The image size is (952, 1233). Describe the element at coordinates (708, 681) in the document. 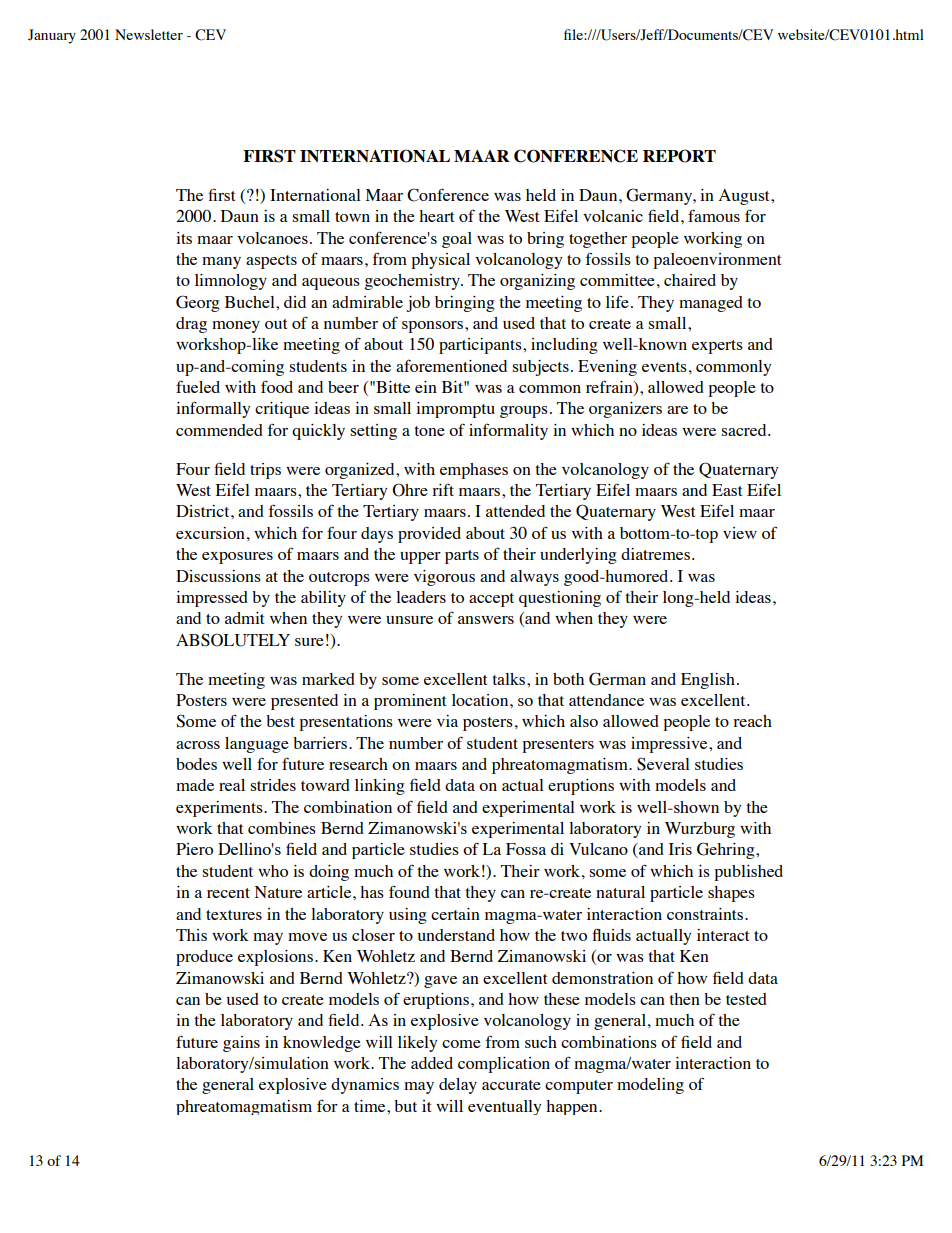

I see `English` at that location.
